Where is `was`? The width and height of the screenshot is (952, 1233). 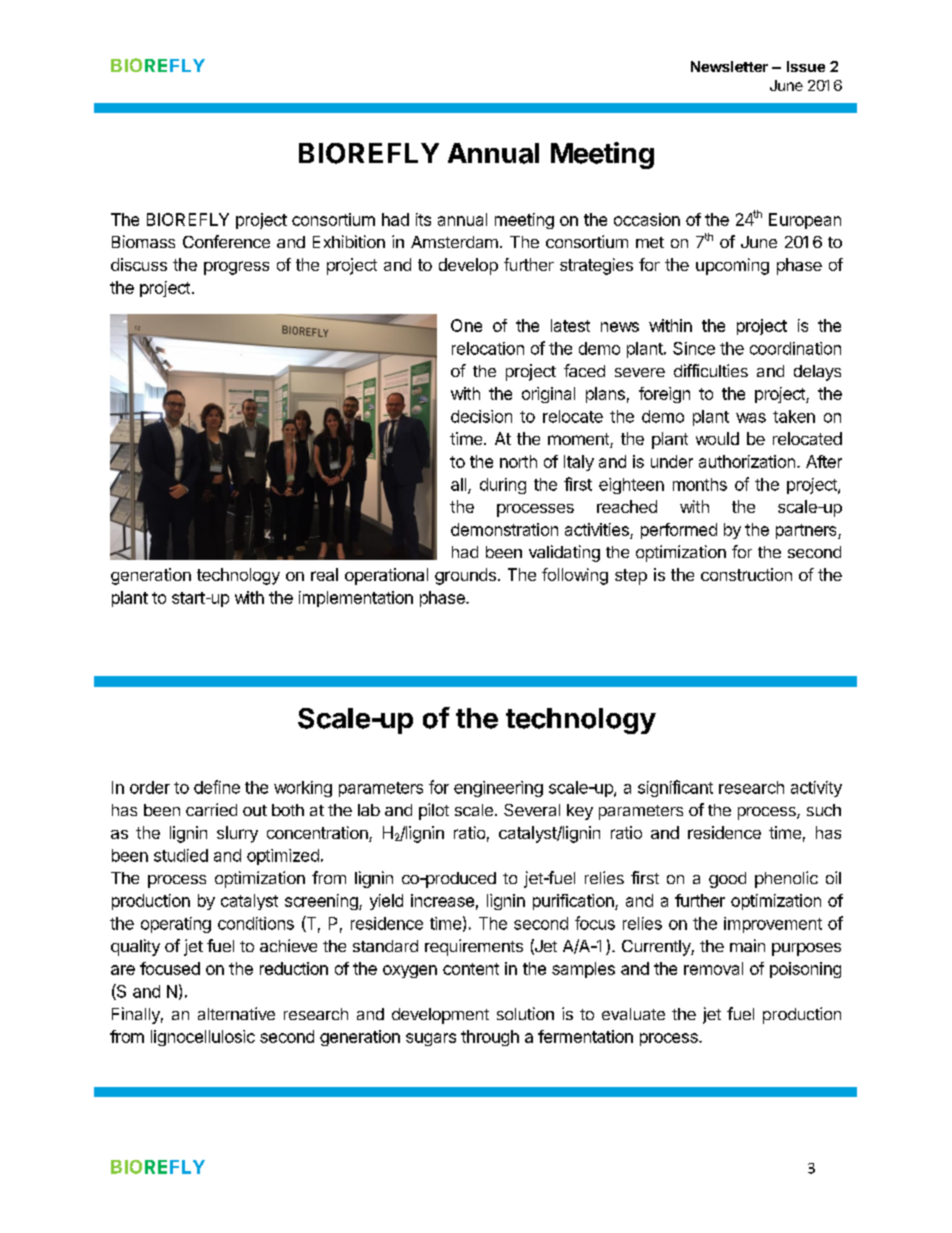 was is located at coordinates (751, 418).
